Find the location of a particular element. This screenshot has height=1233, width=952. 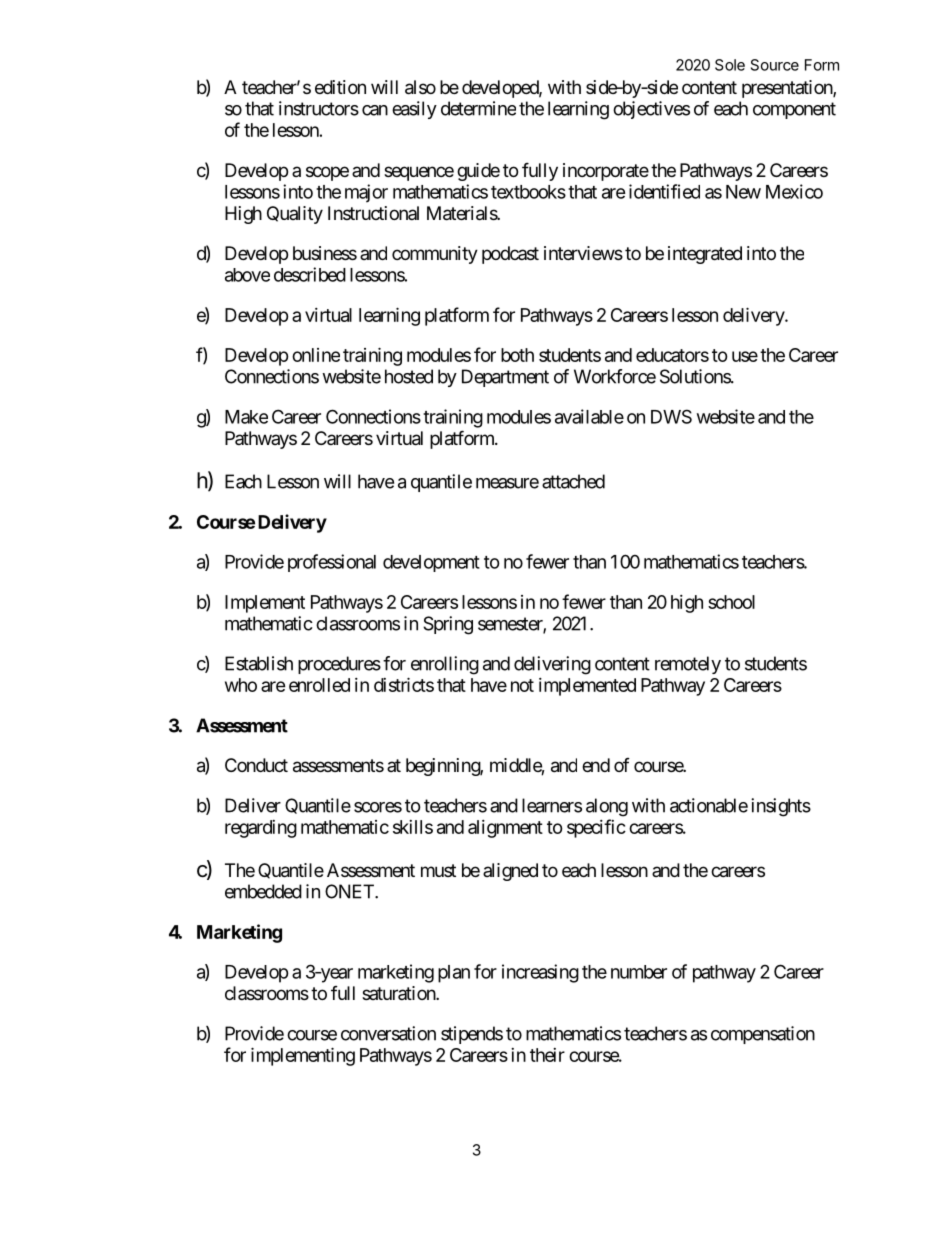

Conduct is located at coordinates (256, 765).
